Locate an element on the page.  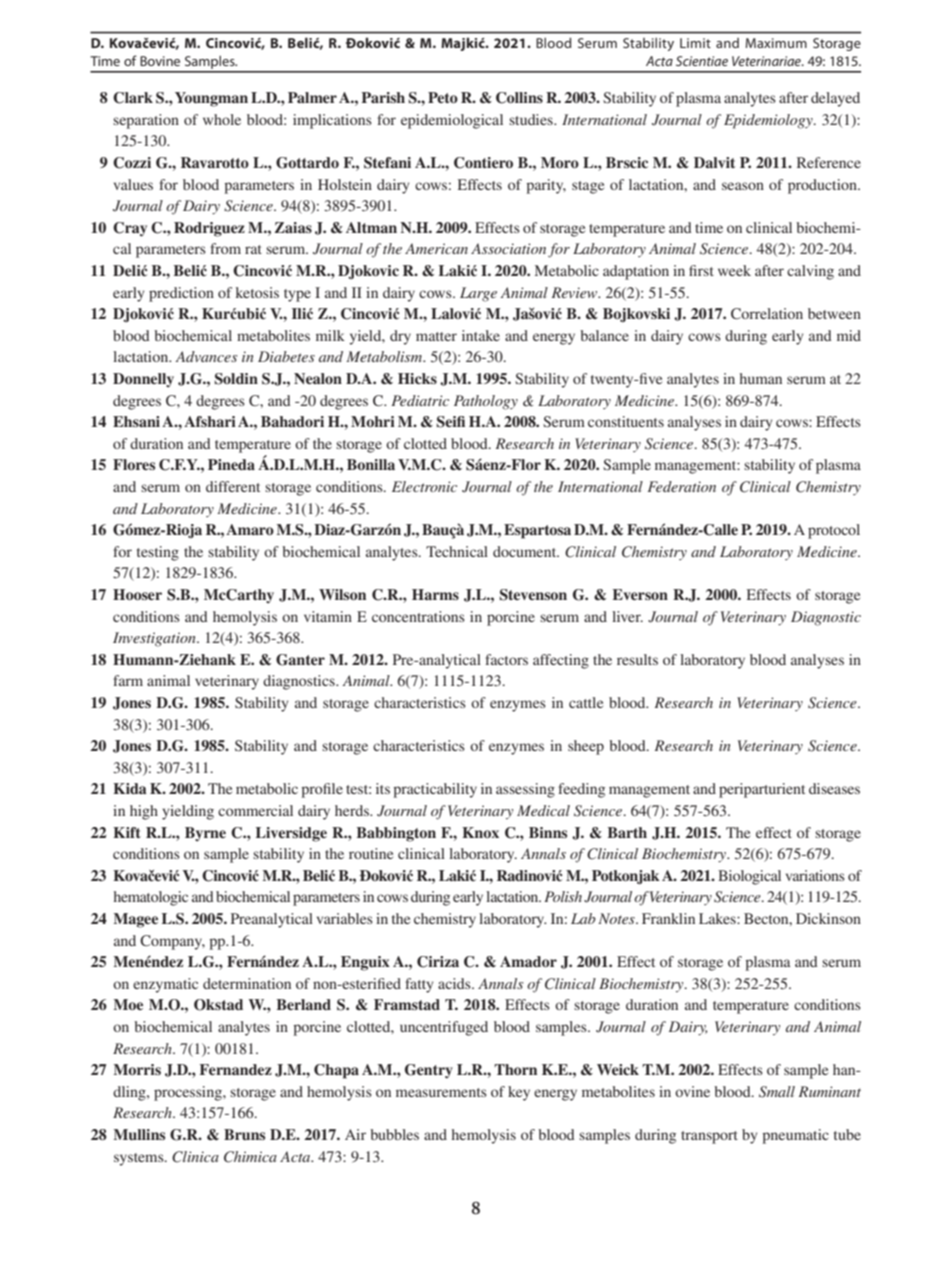
Pathology is located at coordinates (486, 402).
